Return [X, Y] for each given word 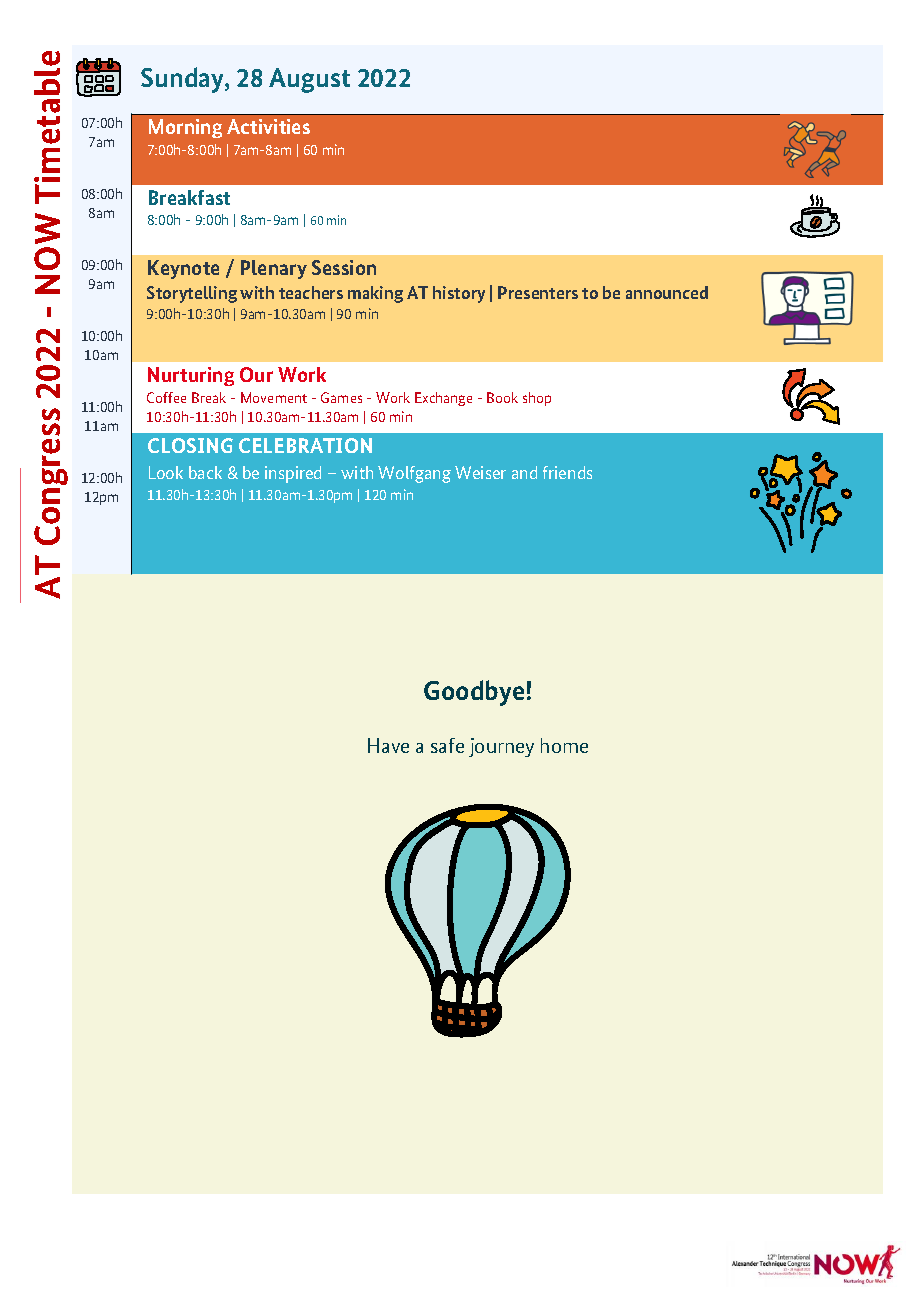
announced [667, 292]
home [564, 745]
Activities [268, 126]
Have [388, 745]
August [309, 80]
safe [447, 745]
